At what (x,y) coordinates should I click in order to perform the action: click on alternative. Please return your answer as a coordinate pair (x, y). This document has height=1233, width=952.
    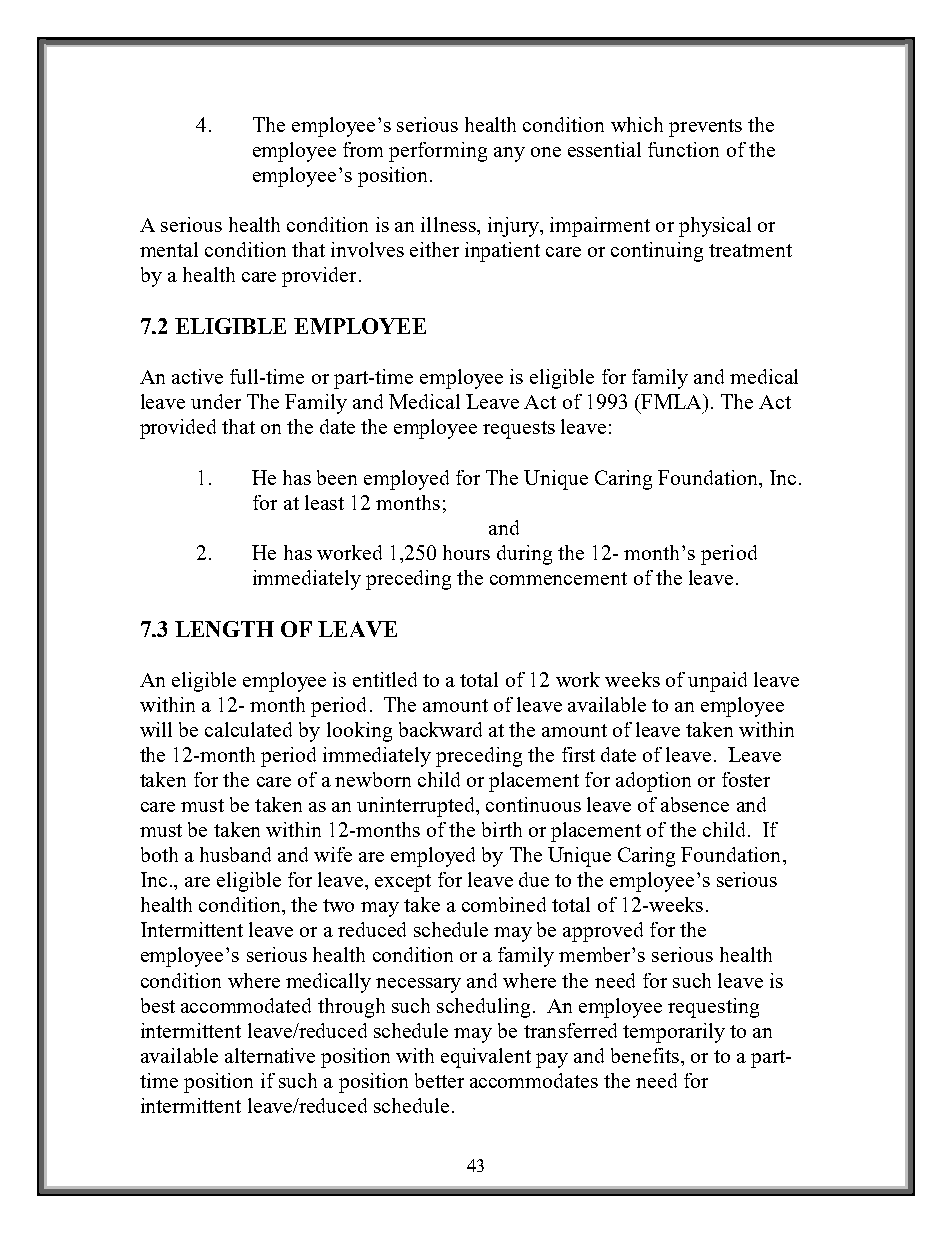
    Looking at the image, I should click on (270, 1055).
